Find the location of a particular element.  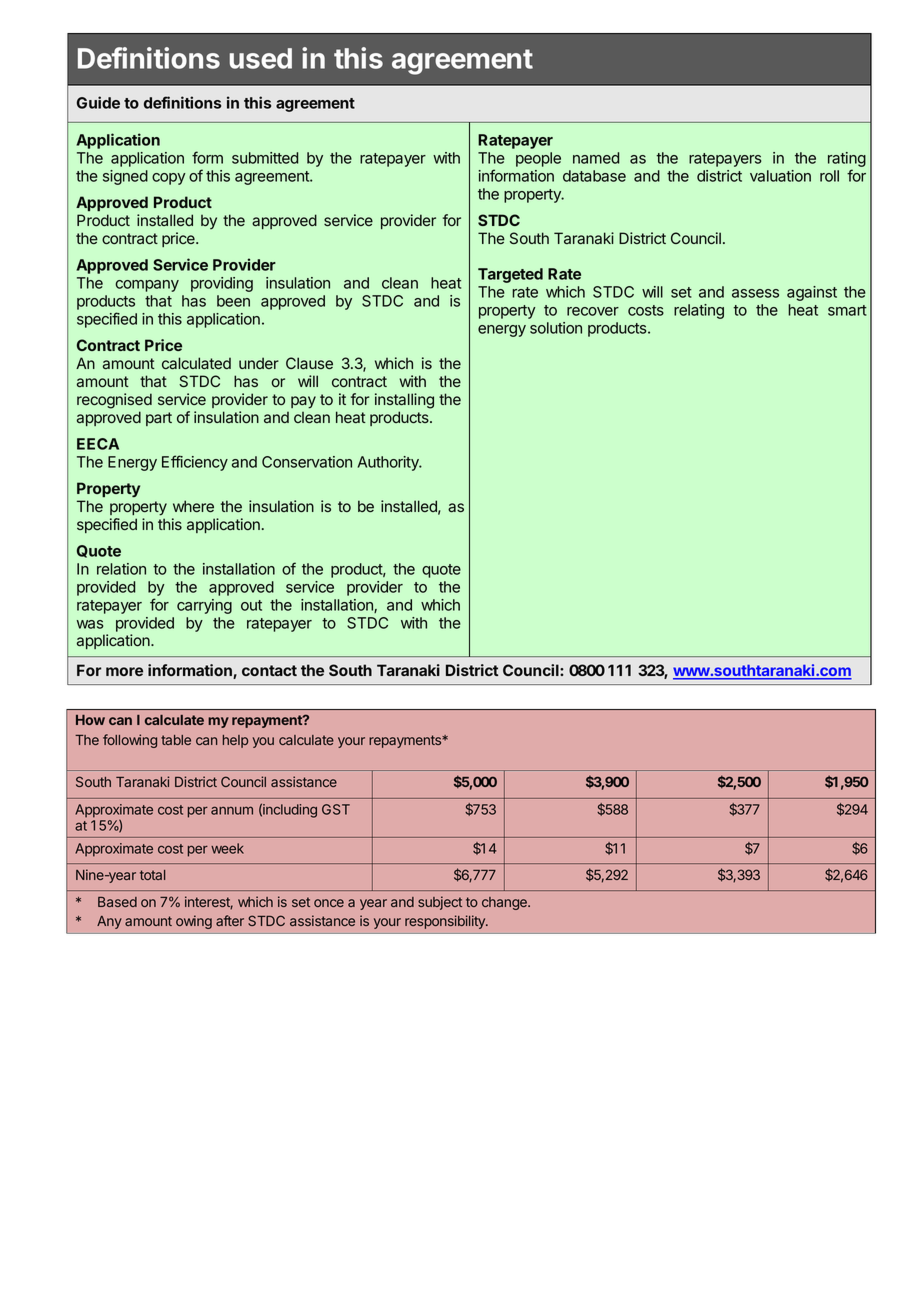

under is located at coordinates (259, 363).
